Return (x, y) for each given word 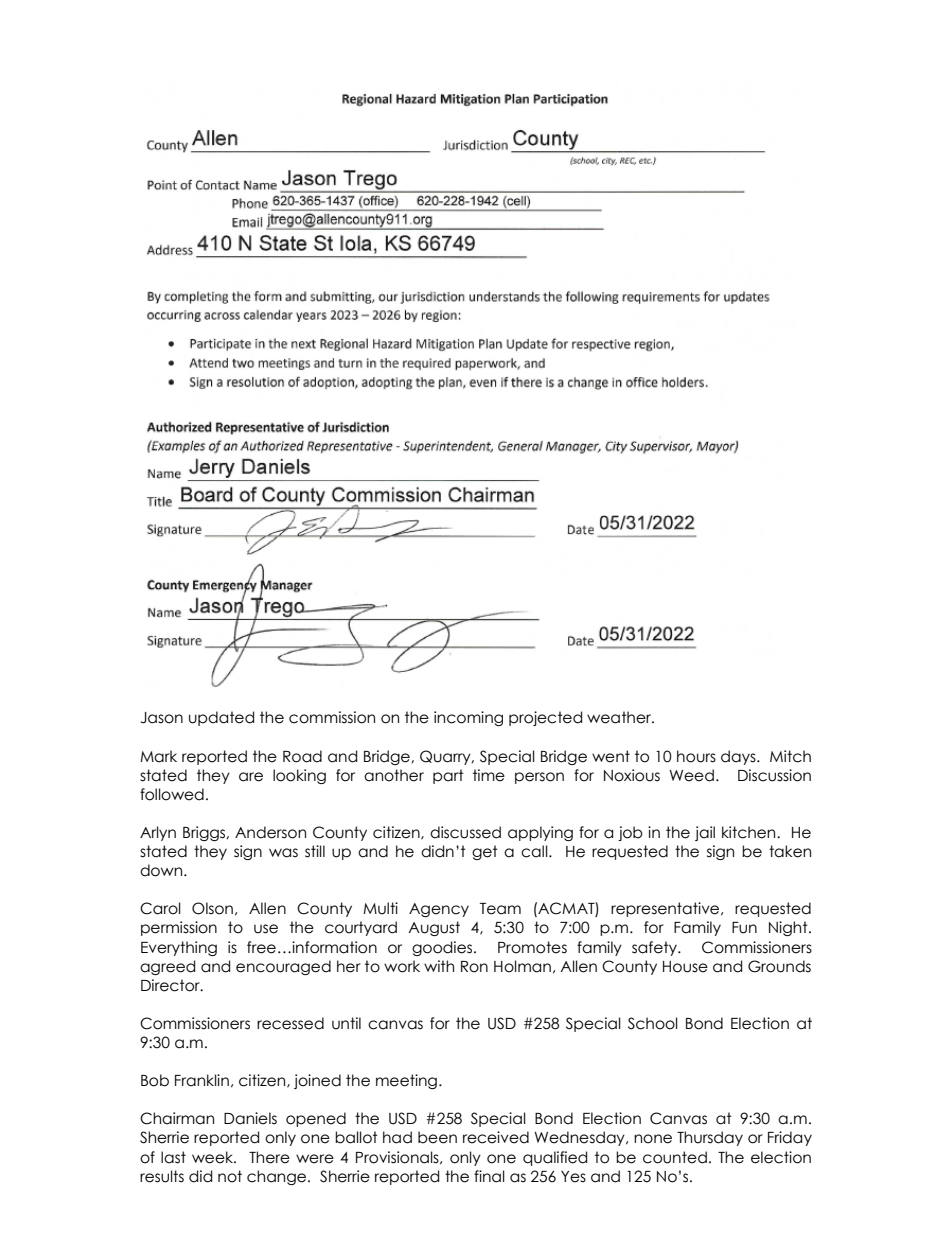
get (485, 852)
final (489, 1176)
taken (790, 851)
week (213, 1157)
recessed (290, 1023)
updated (221, 718)
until (346, 1023)
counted (675, 1157)
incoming (468, 718)
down (162, 870)
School (653, 1023)
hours (696, 756)
